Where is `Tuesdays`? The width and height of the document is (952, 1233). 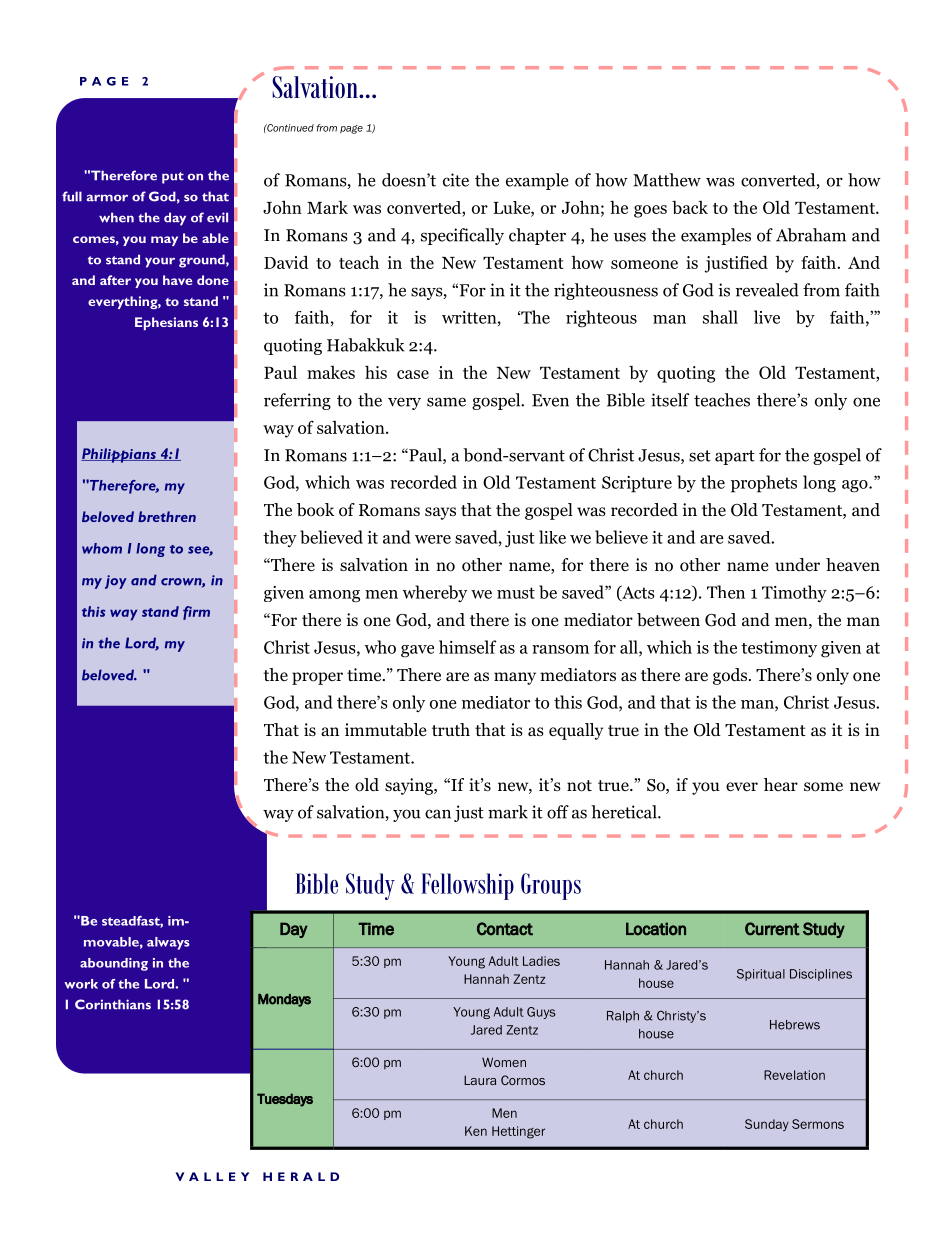
Tuesdays is located at coordinates (285, 1100).
